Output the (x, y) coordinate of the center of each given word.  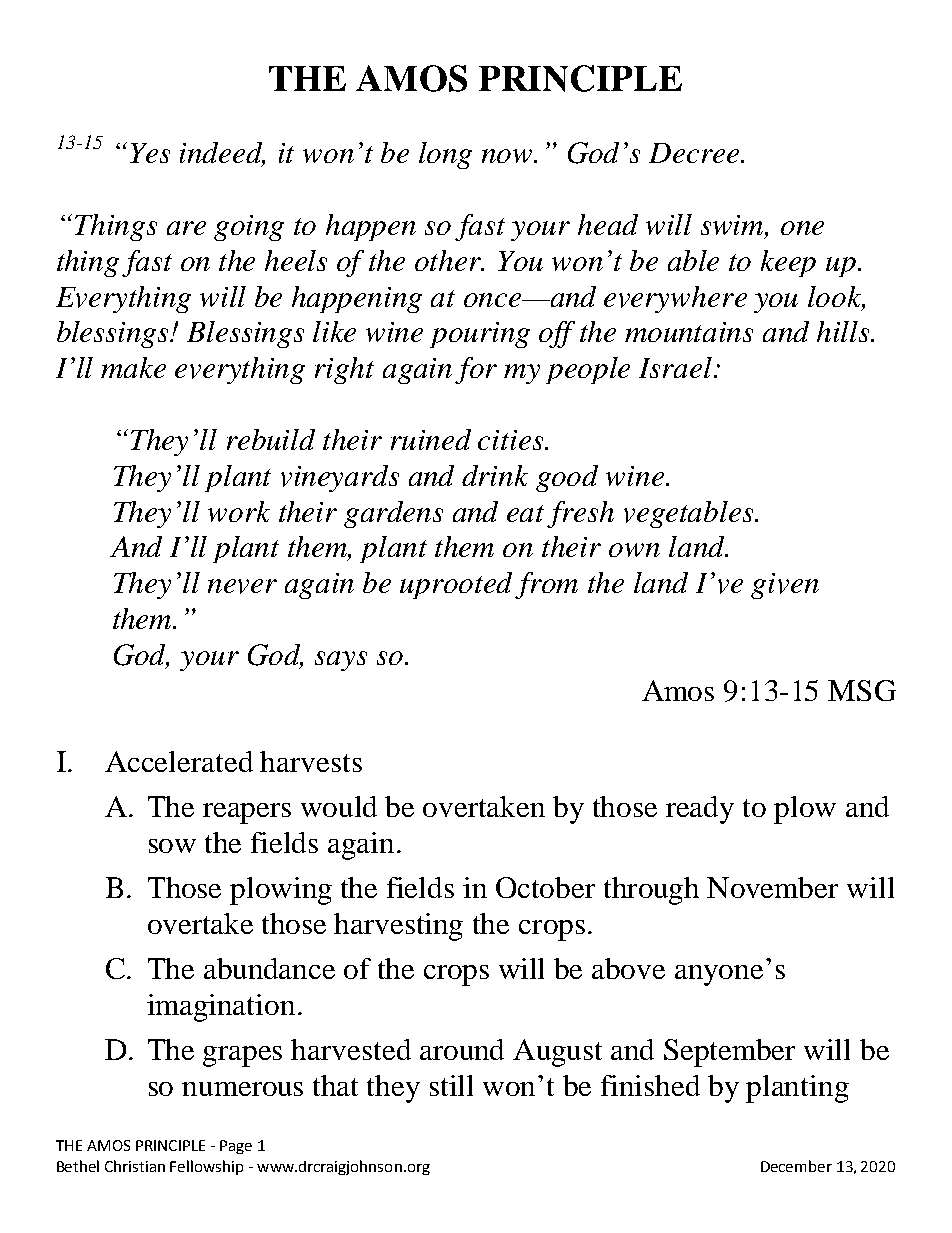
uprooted (456, 585)
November (772, 887)
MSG (862, 690)
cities (510, 440)
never (242, 586)
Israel (677, 367)
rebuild (271, 439)
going (249, 228)
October (545, 887)
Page (236, 1147)
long (445, 155)
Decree (695, 153)
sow (172, 846)
